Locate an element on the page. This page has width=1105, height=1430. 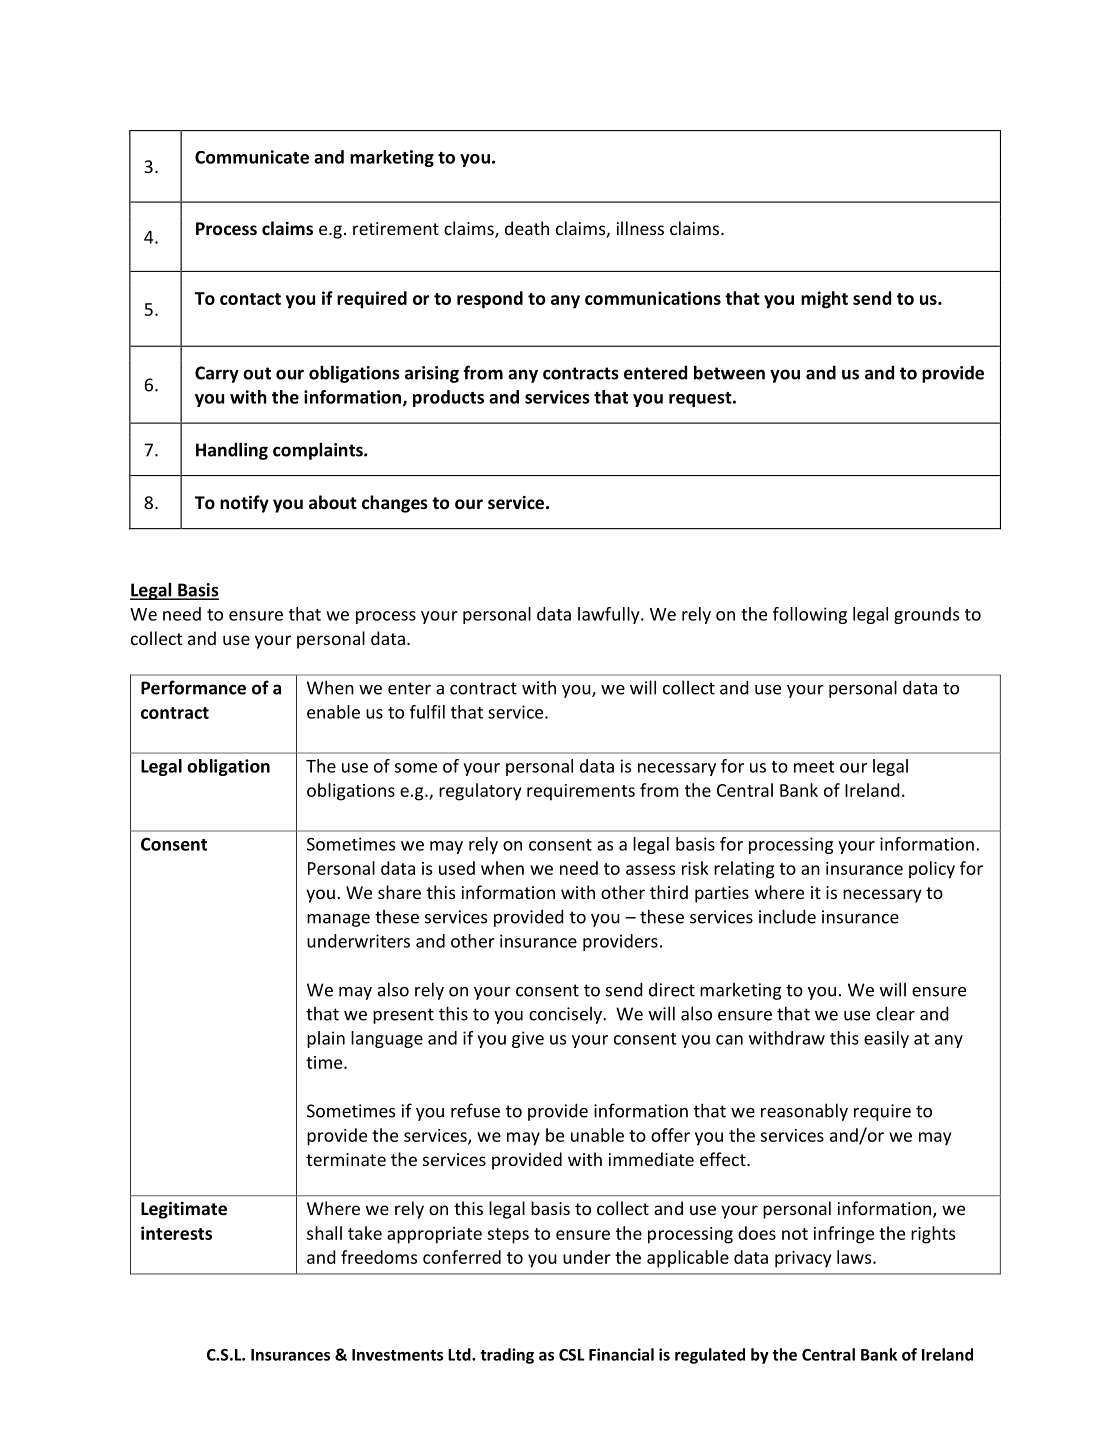
following is located at coordinates (810, 615).
